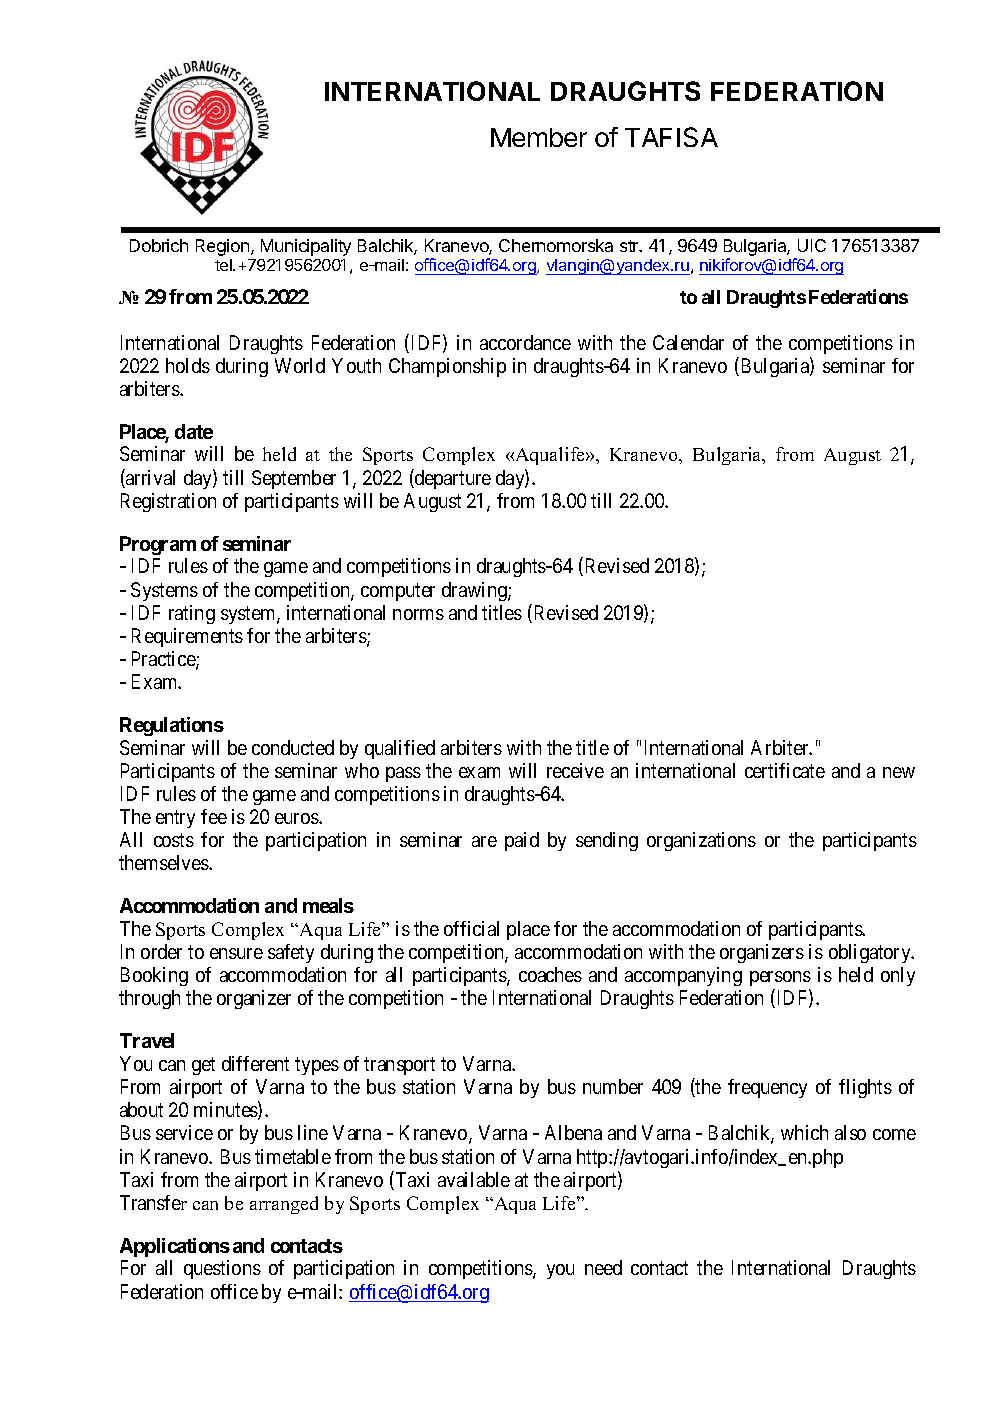 This screenshot has height=1412, width=999. Describe the element at coordinates (575, 770) in the screenshot. I see `receive` at that location.
